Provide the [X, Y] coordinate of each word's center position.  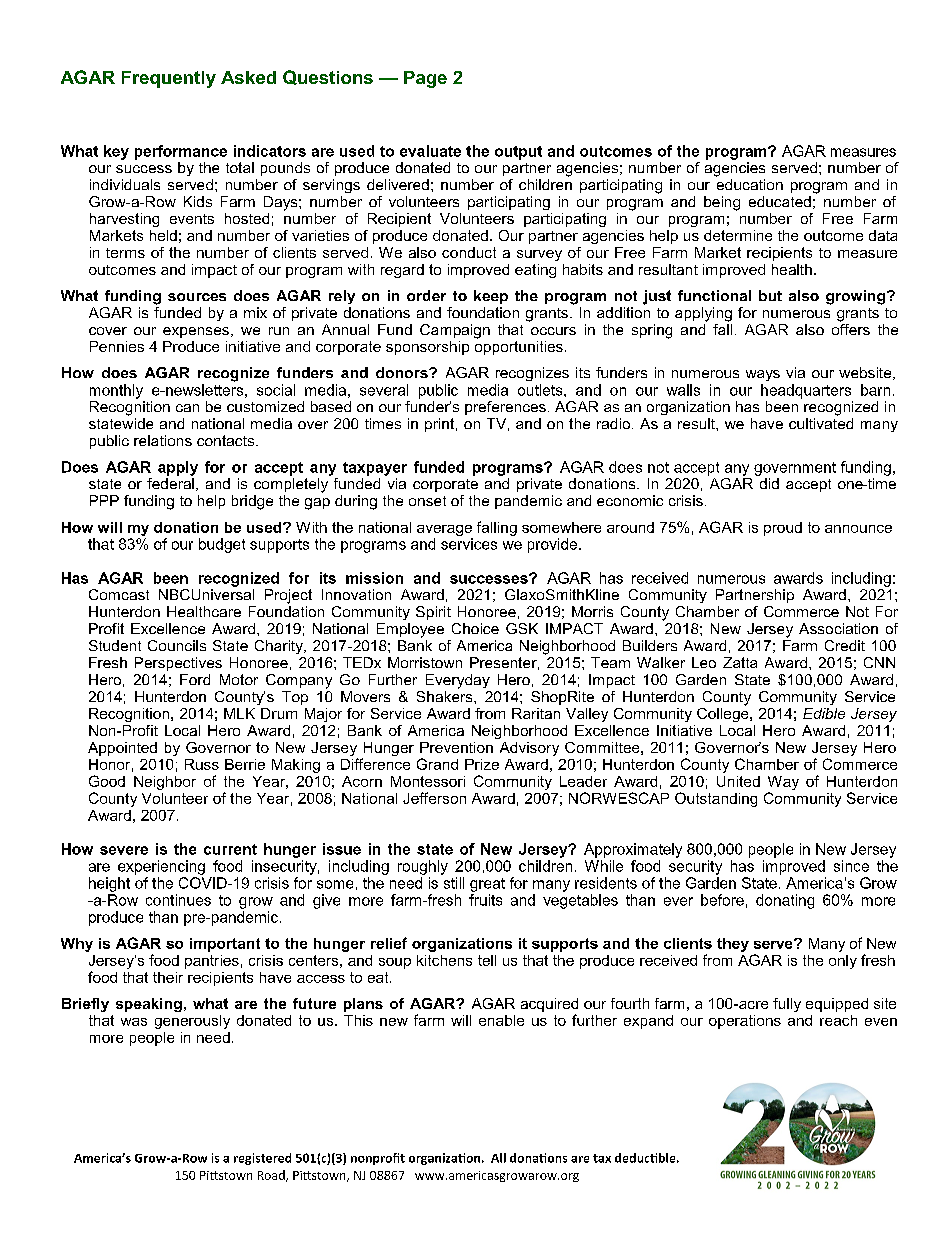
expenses [196, 332]
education [749, 183]
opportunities [519, 346]
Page [425, 79]
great [487, 885]
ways [763, 375]
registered [262, 1159]
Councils [177, 645]
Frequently [169, 79]
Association [838, 628]
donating [785, 901]
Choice [475, 628]
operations [745, 1022]
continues [178, 900]
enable [501, 1020]
